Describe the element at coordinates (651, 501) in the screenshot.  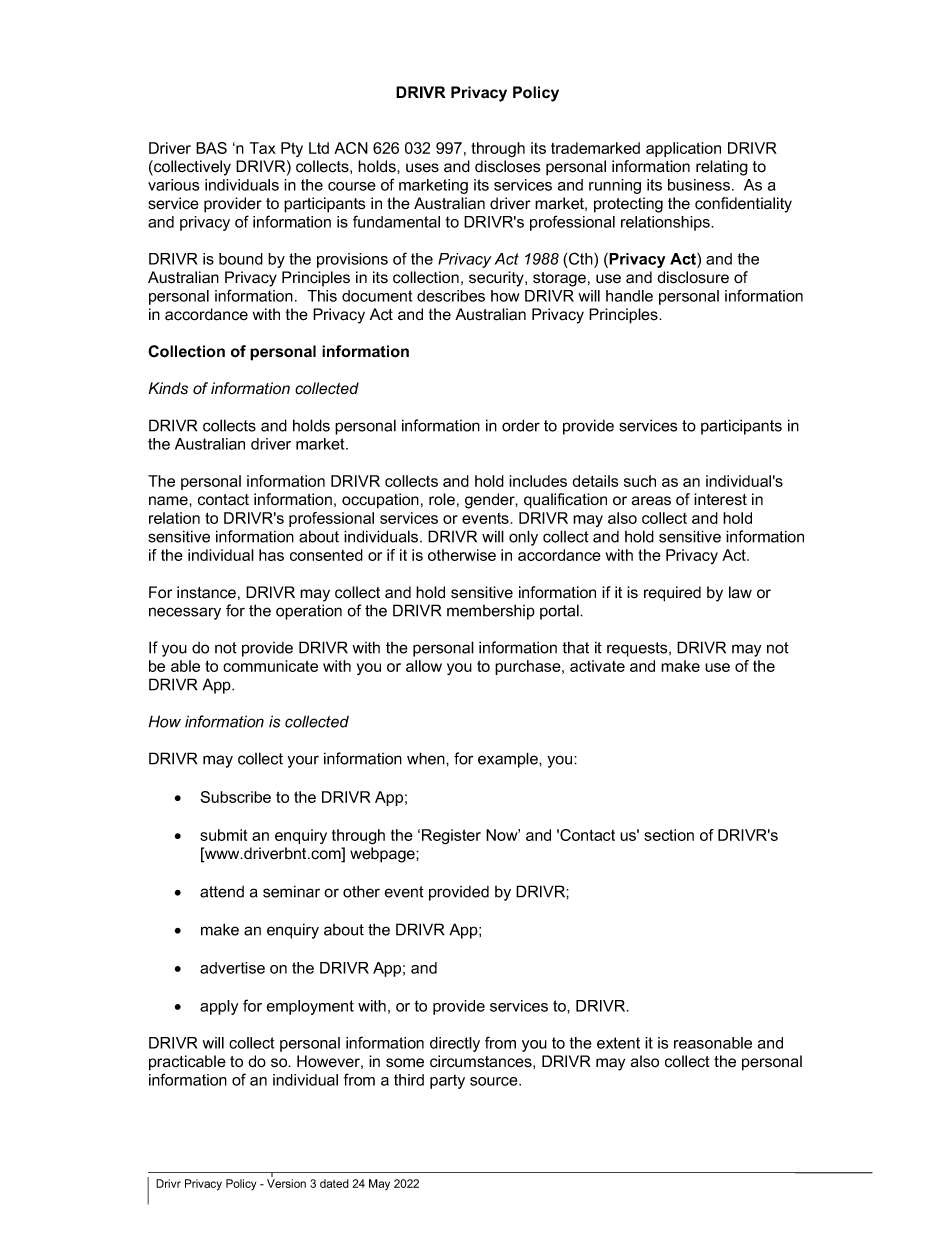
I see `areas` at that location.
